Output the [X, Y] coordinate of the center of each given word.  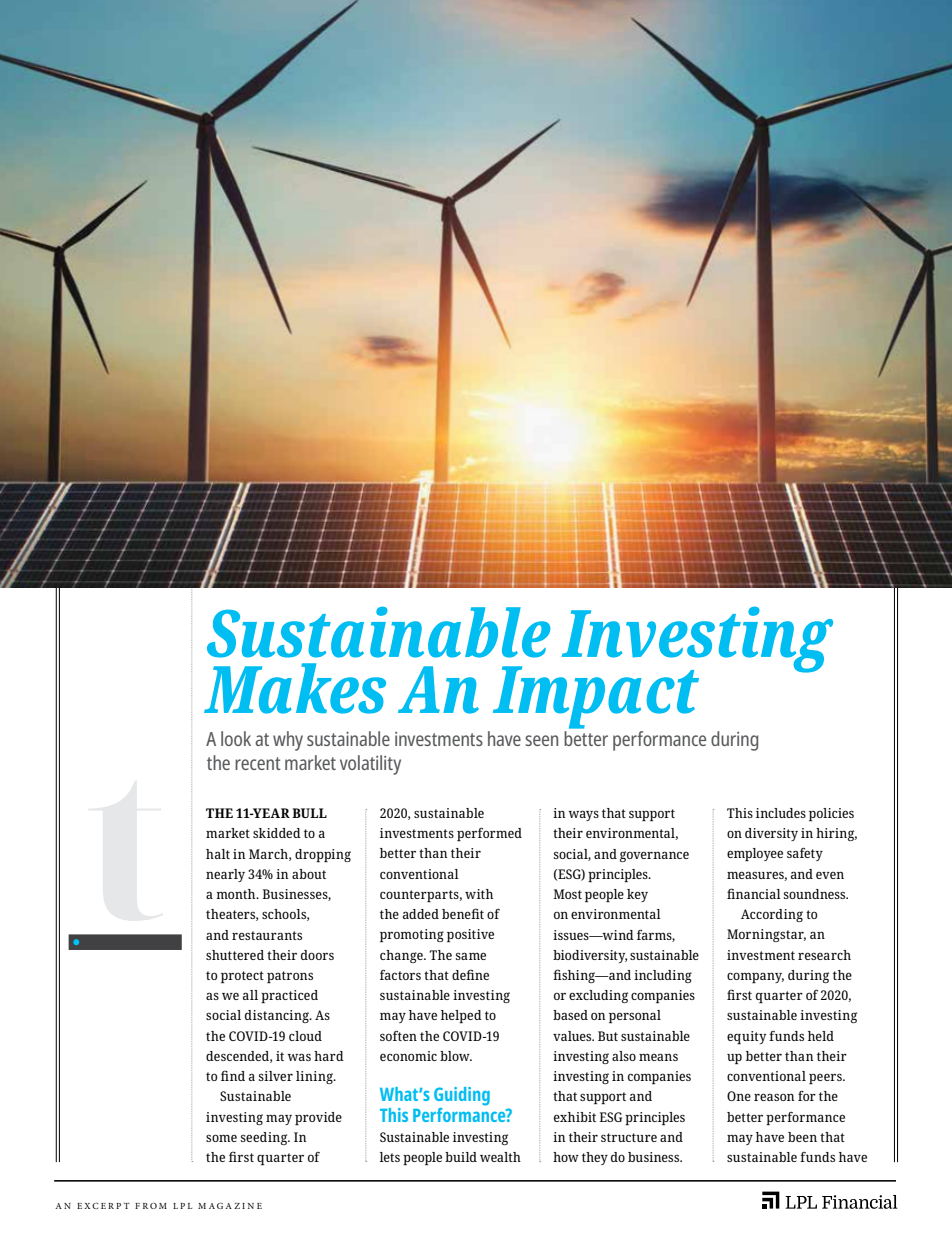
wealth [500, 1157]
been [802, 1137]
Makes [295, 688]
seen [541, 740]
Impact [596, 697]
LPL [182, 1206]
